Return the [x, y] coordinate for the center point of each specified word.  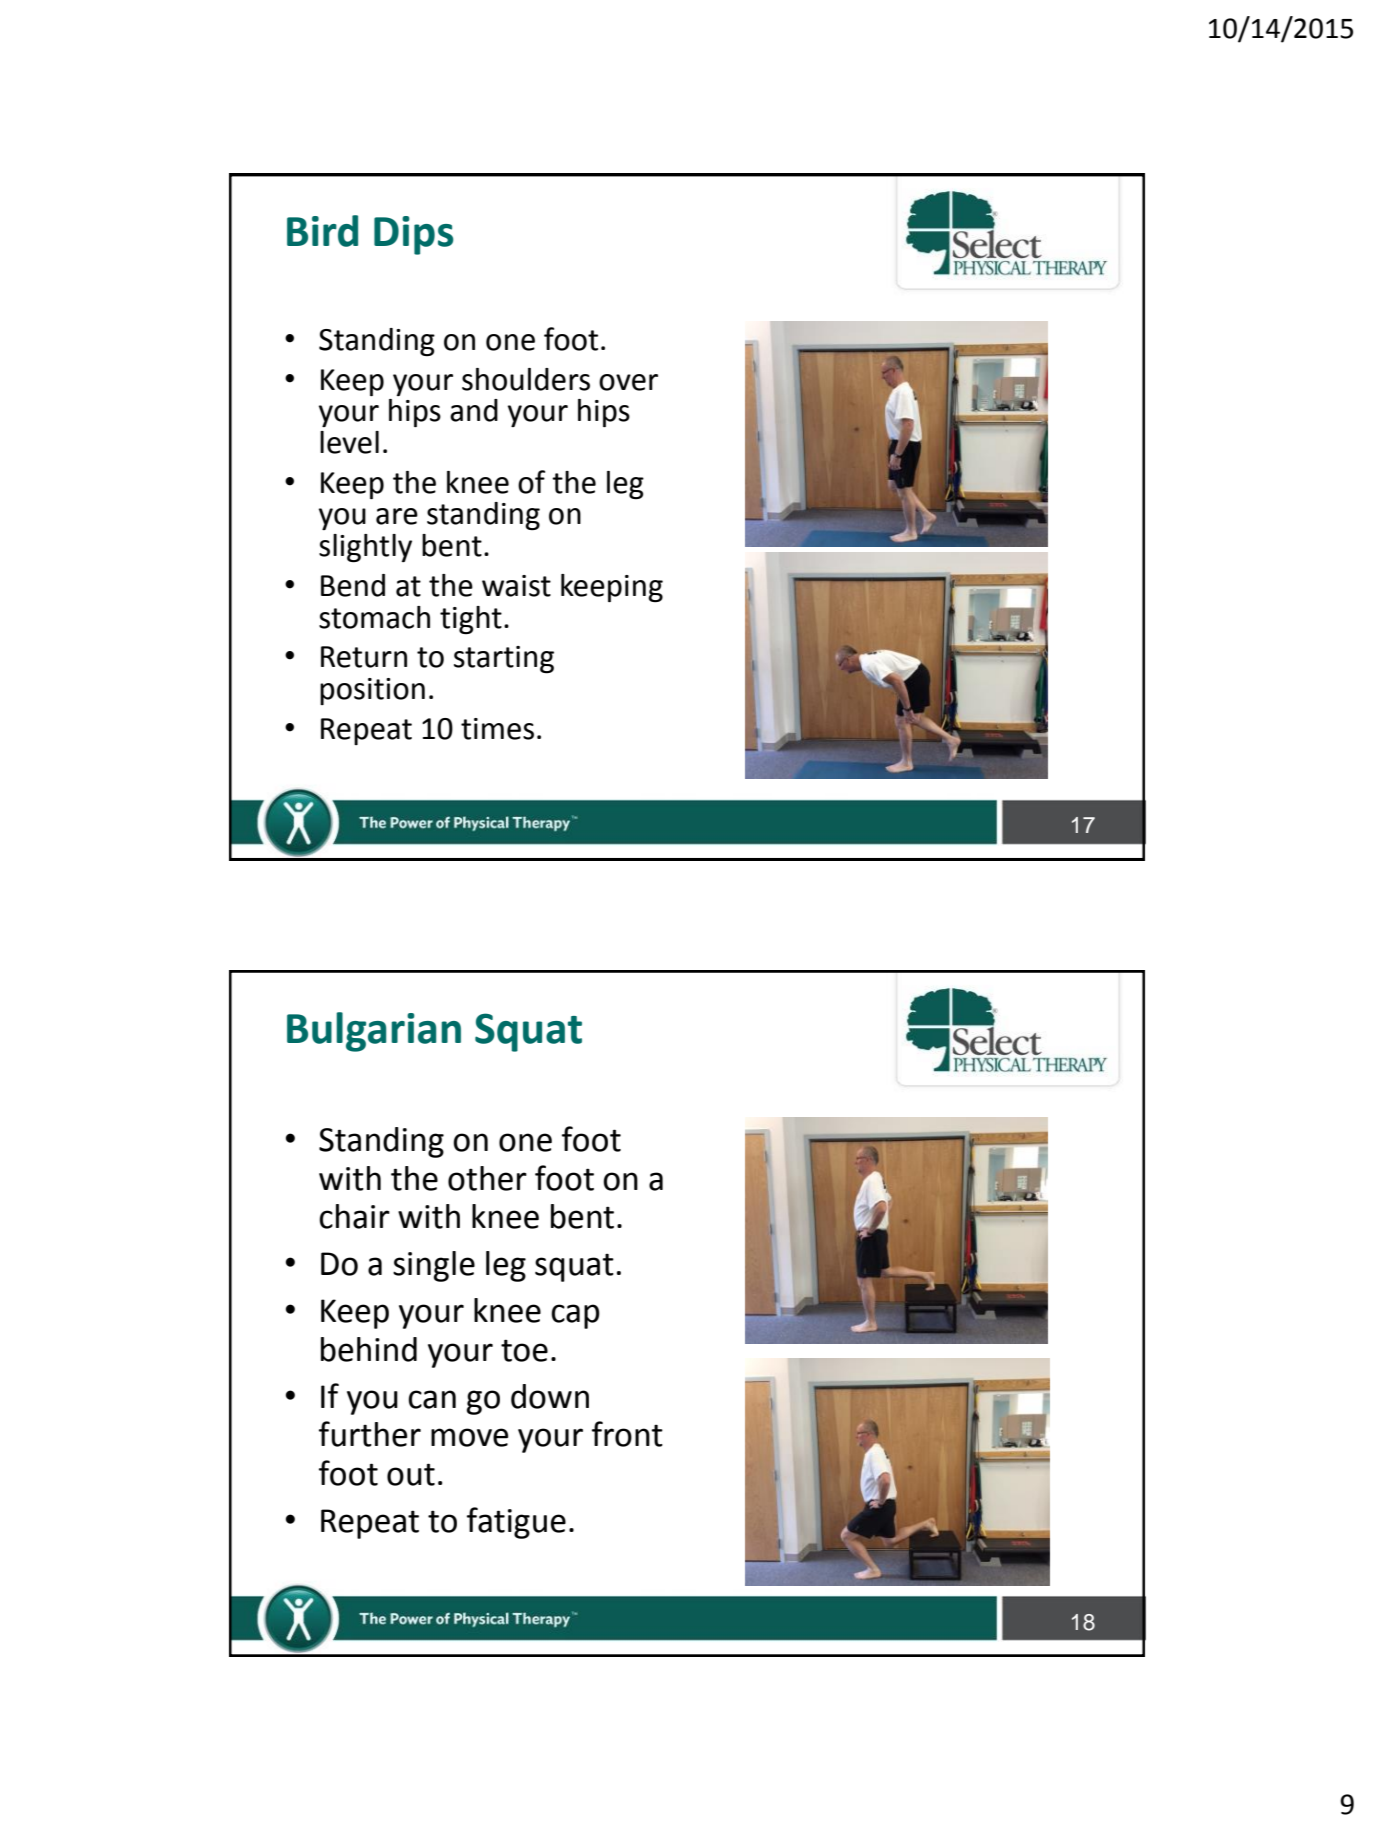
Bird [322, 231]
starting [504, 660]
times [497, 729]
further [370, 1434]
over [628, 382]
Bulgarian [374, 1032]
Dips [414, 235]
